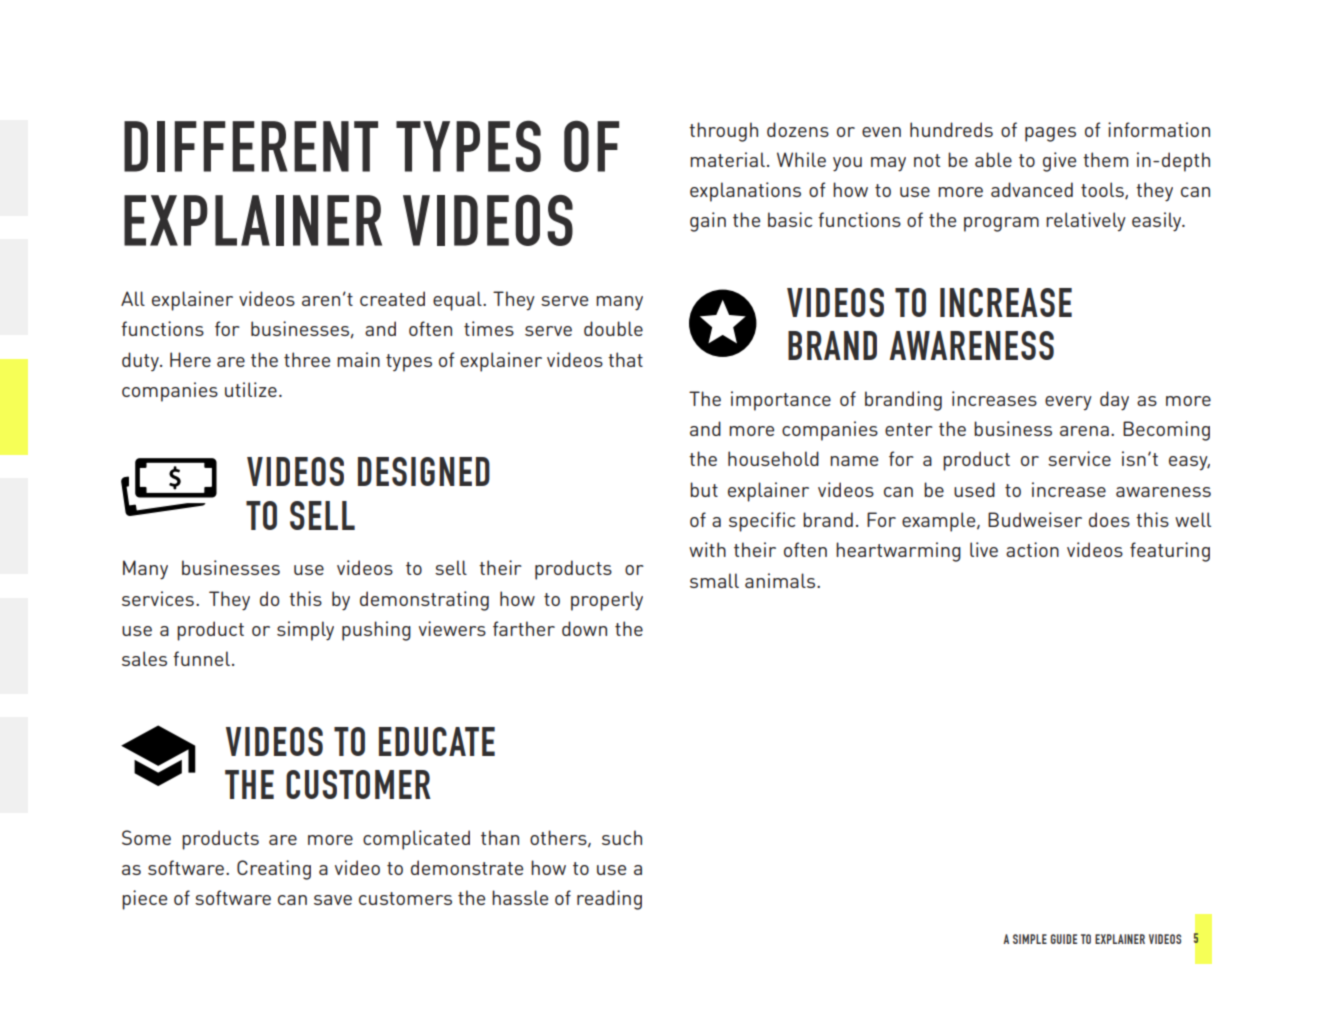 This screenshot has height=1030, width=1333. Describe the element at coordinates (251, 146) in the screenshot. I see `DIFFERENT` at that location.
